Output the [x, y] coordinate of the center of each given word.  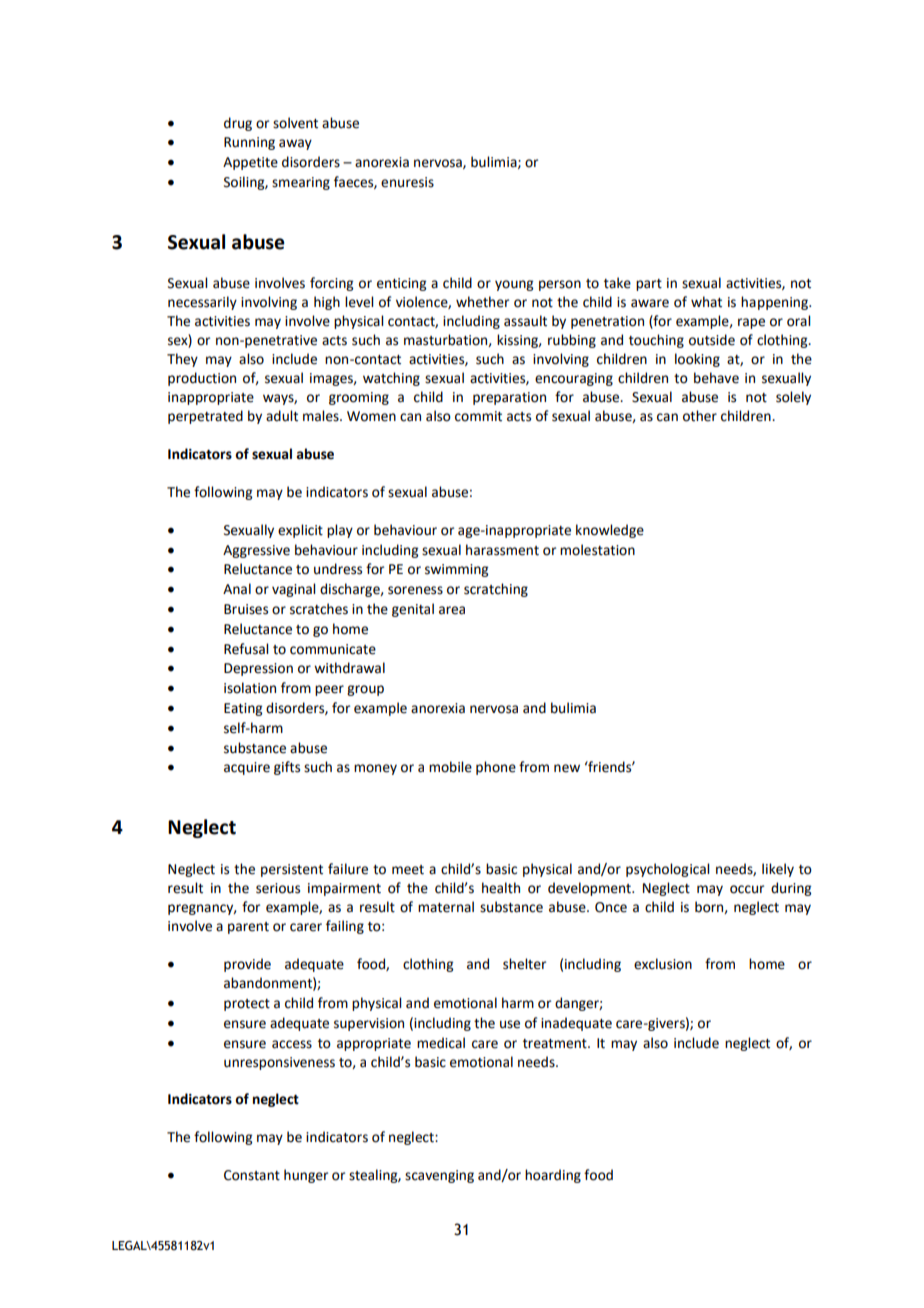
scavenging [439, 1176]
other [700, 416]
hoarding [553, 1176]
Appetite [250, 163]
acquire [247, 768]
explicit [300, 531]
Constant [252, 1175]
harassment [502, 550]
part [649, 285]
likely [778, 870]
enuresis [407, 182]
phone [496, 768]
